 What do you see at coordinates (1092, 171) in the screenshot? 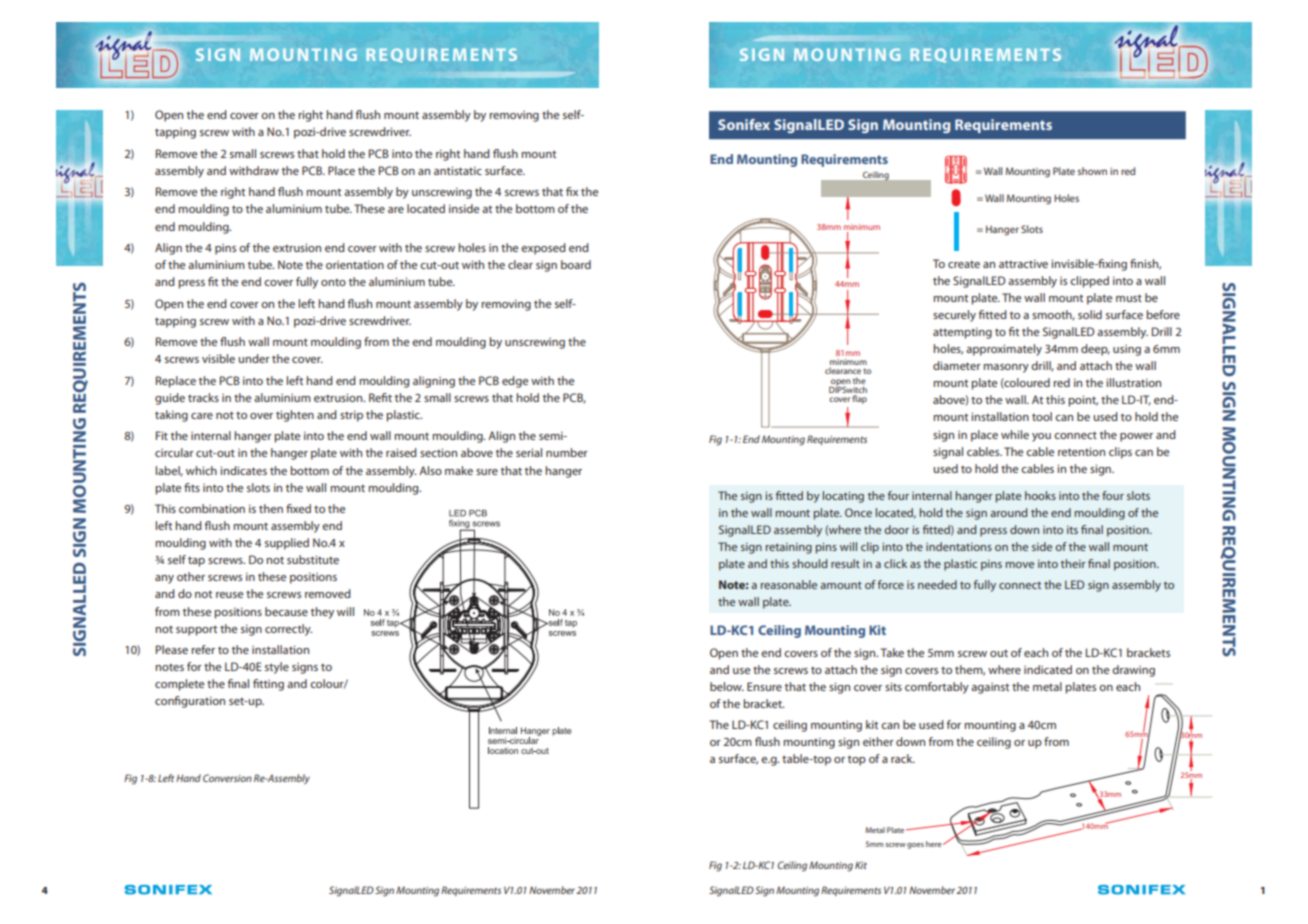
I see `shown` at bounding box center [1092, 171].
